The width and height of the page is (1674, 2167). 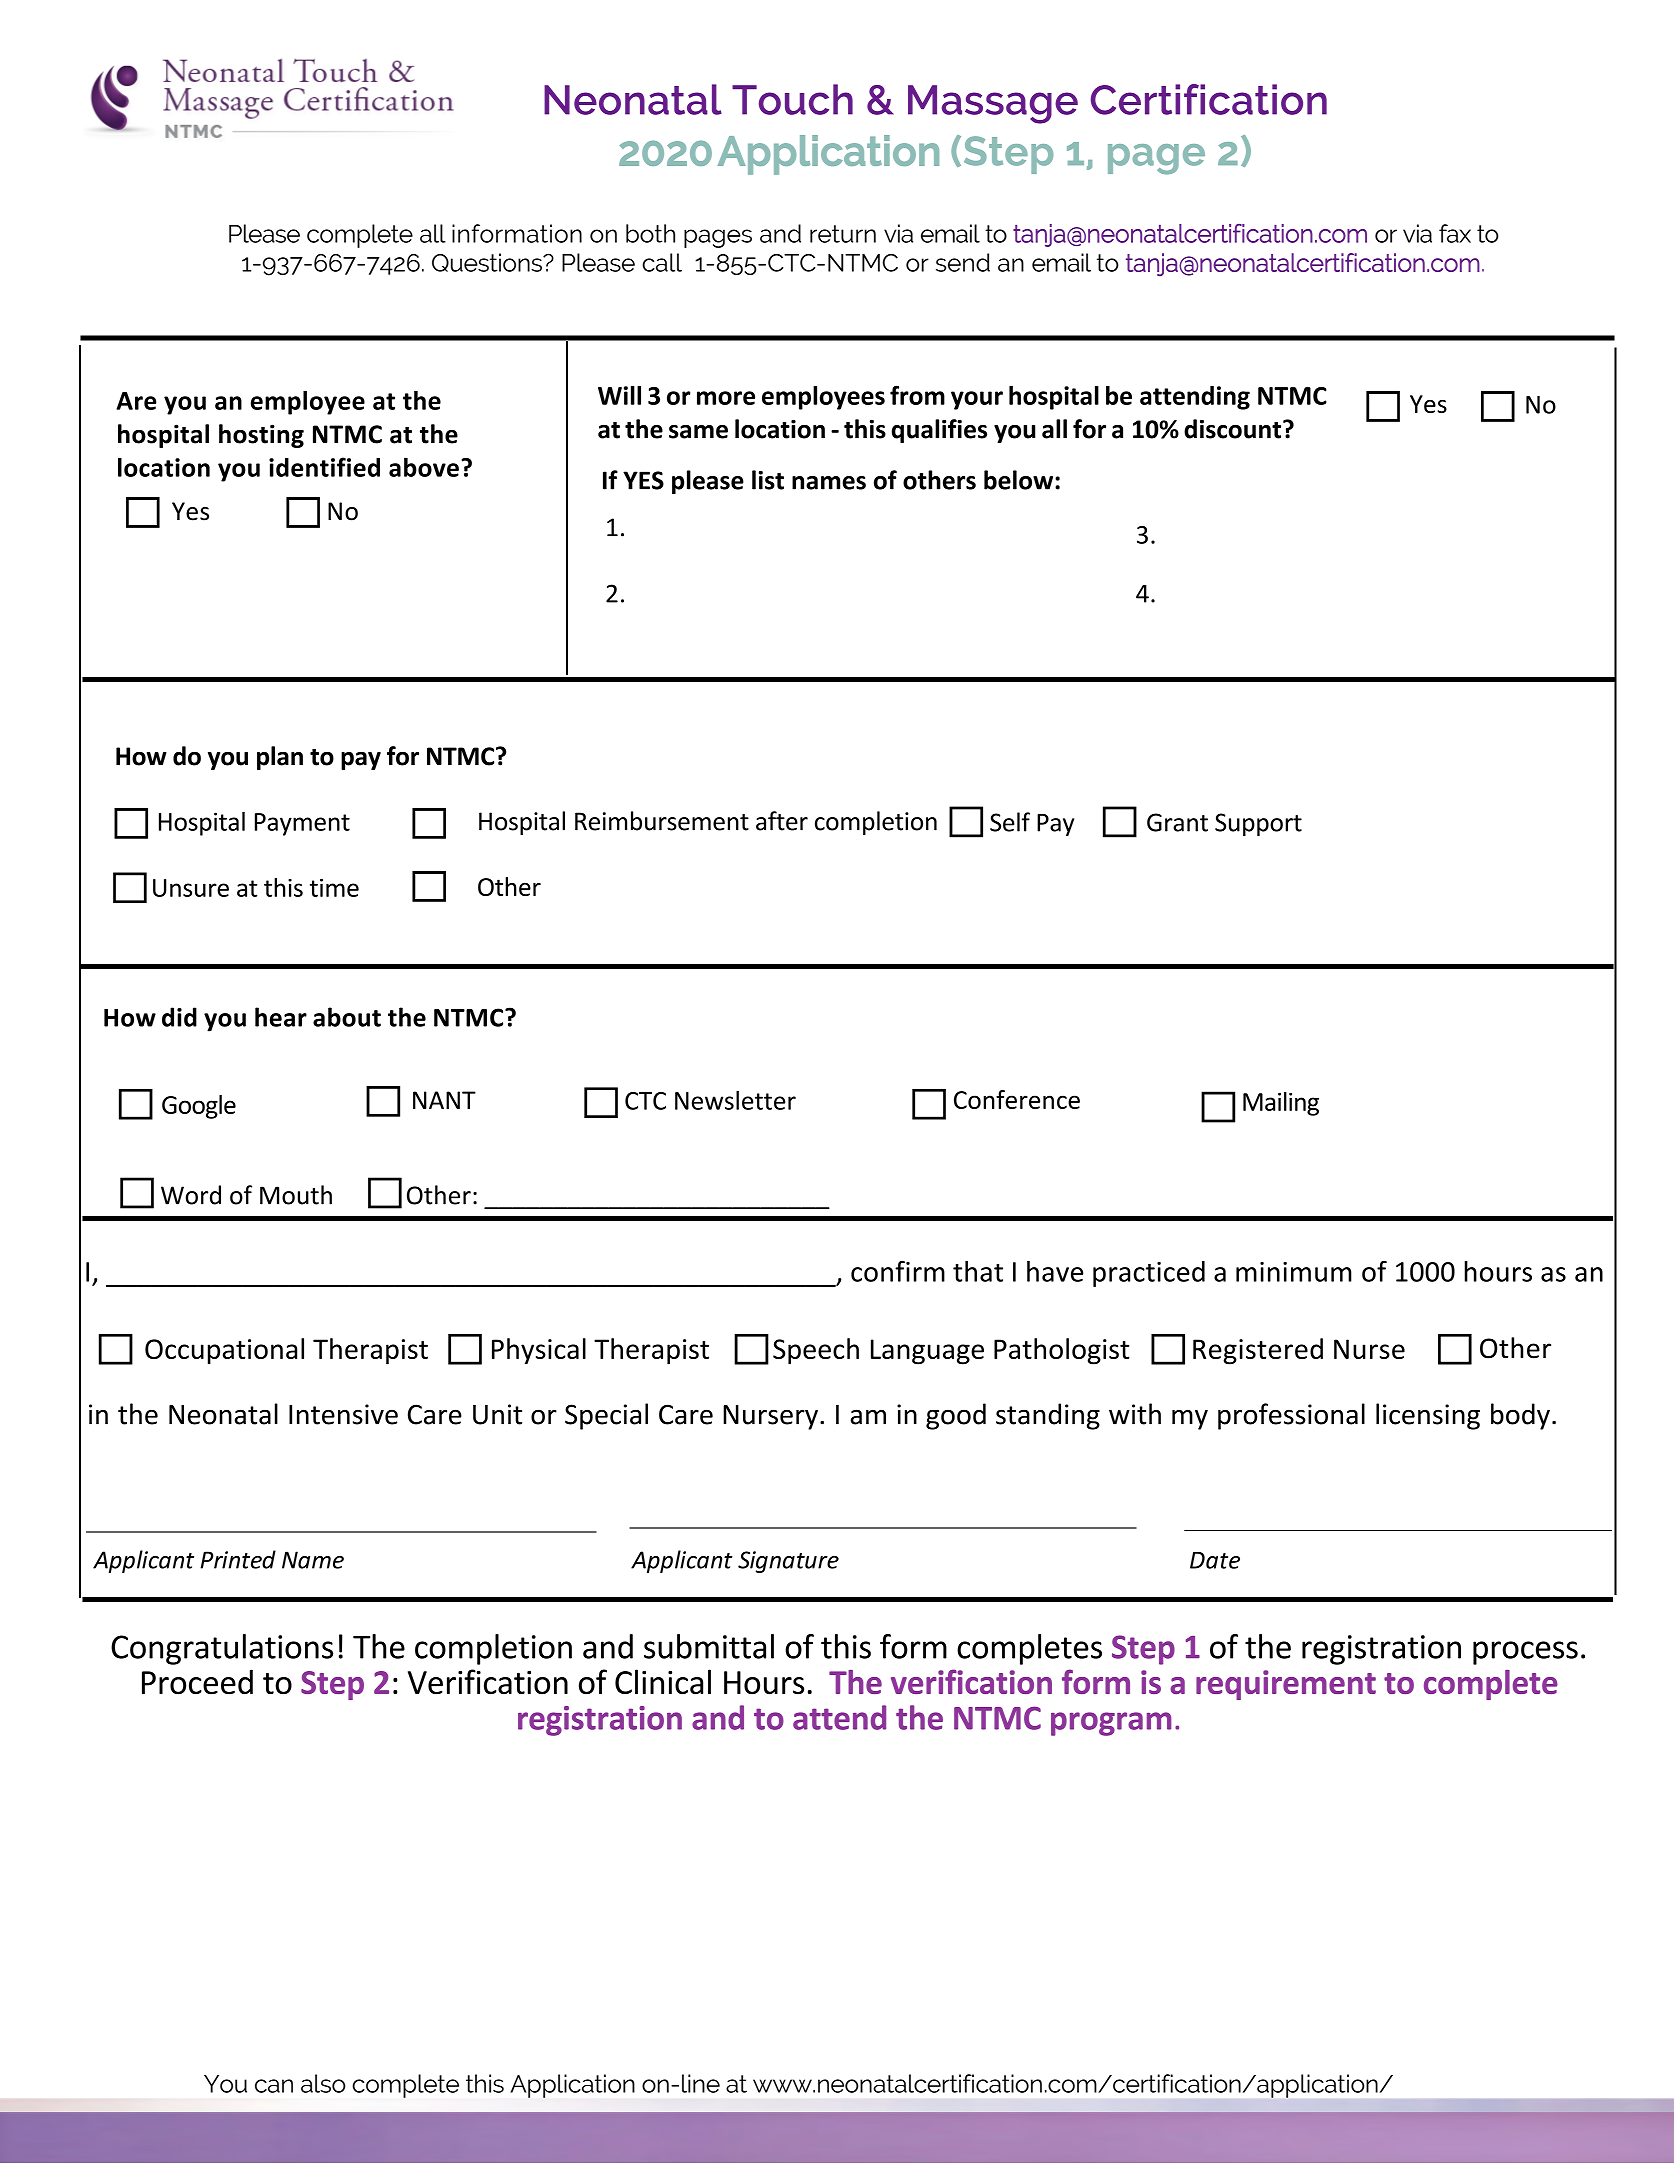 What do you see at coordinates (1455, 233) in the page?
I see `fax` at bounding box center [1455, 233].
